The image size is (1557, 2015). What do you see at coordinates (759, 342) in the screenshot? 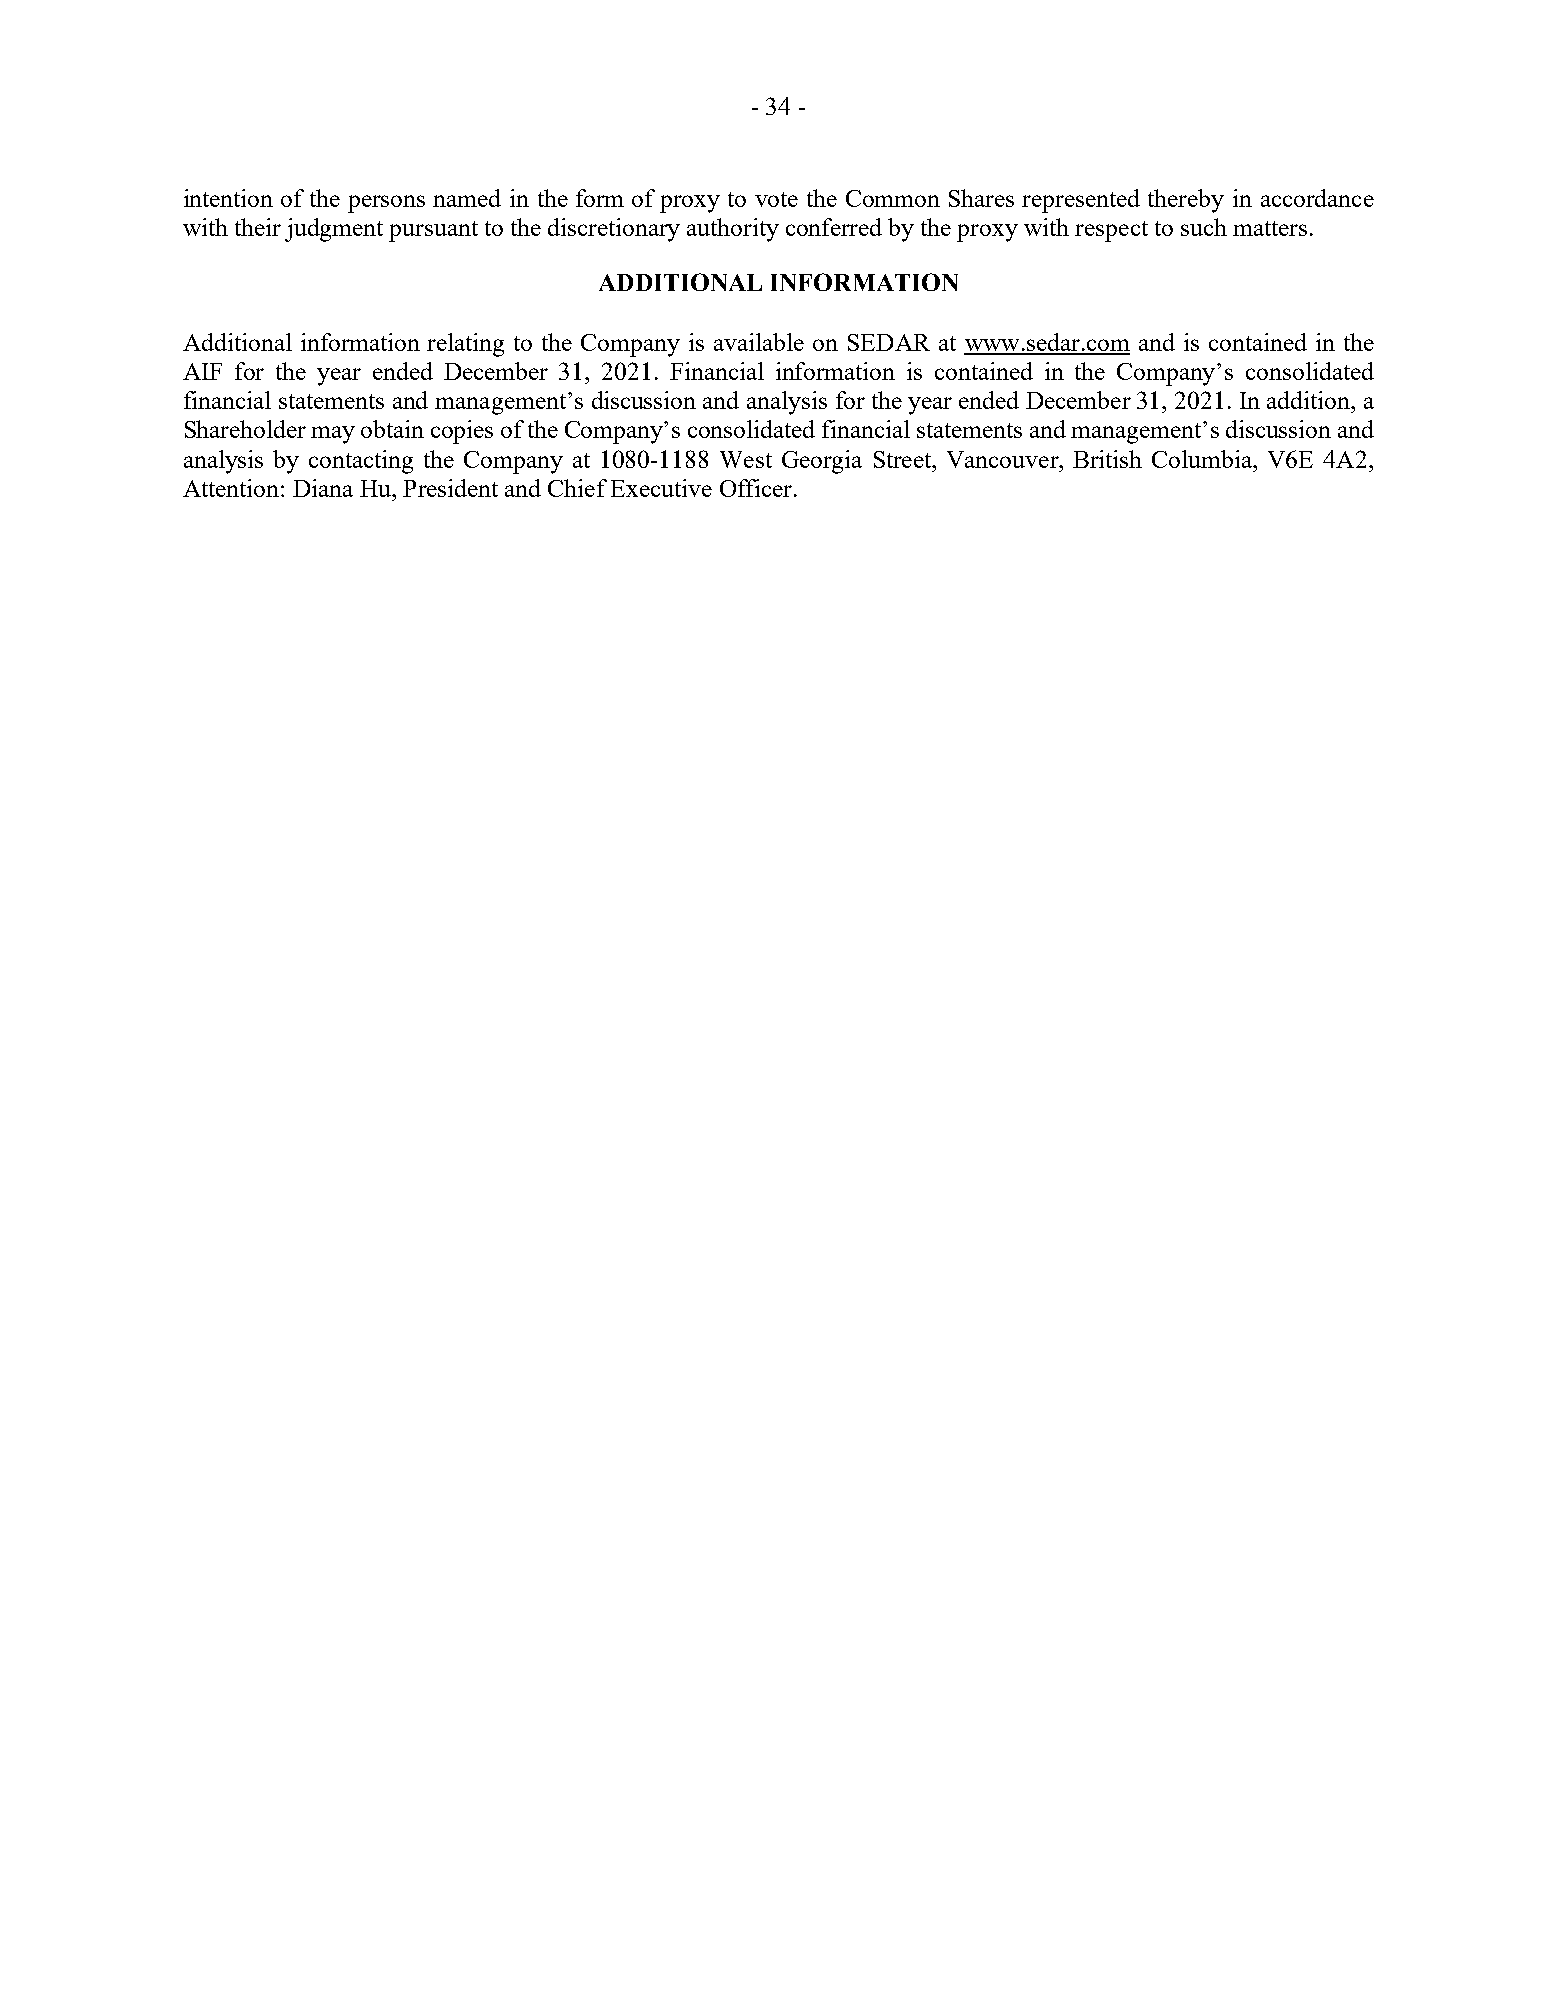
I see `available` at bounding box center [759, 342].
